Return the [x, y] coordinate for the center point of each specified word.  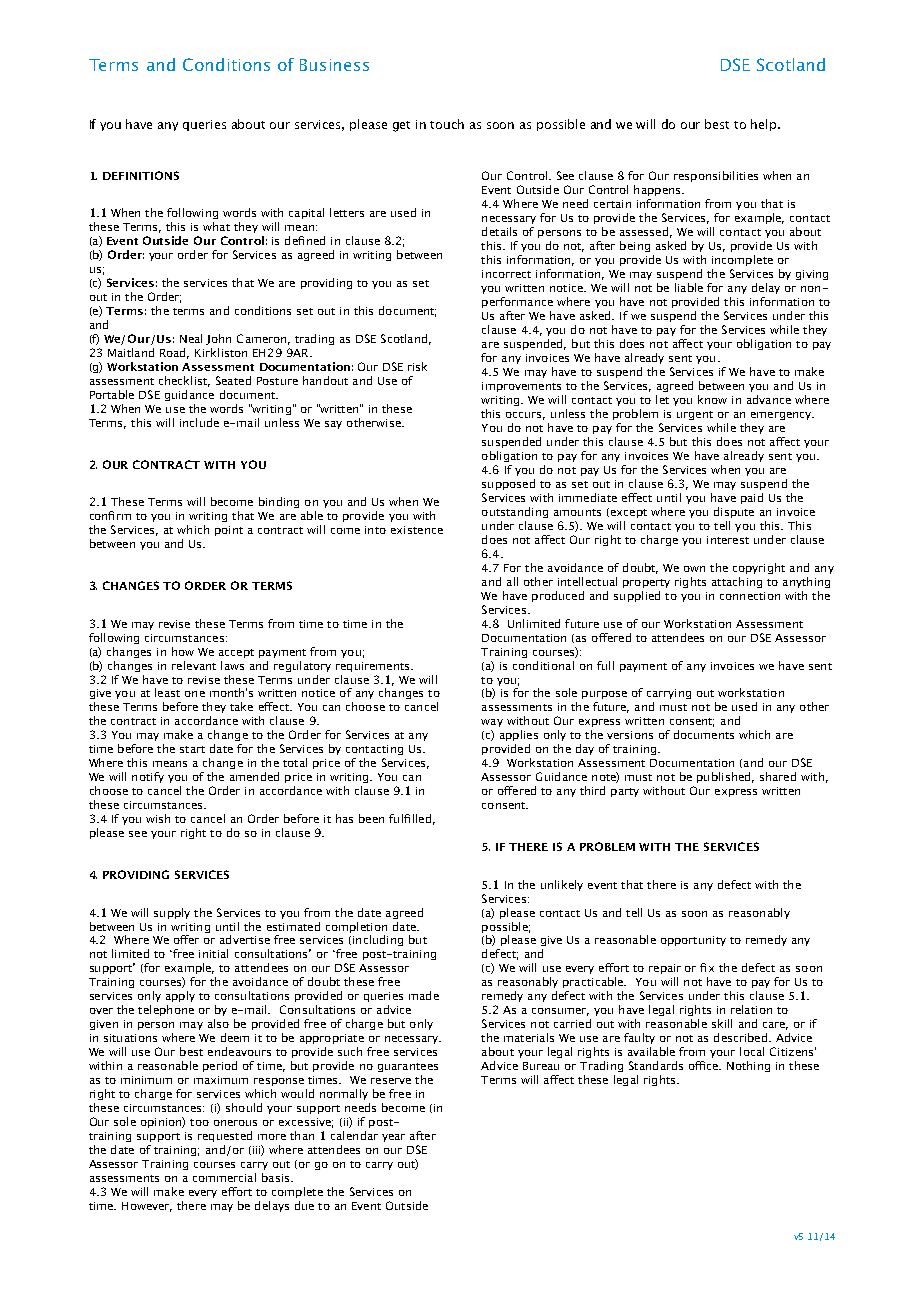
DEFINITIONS [141, 175]
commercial [224, 1177]
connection [750, 596]
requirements [374, 667]
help [765, 125]
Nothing [748, 1066]
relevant [194, 665]
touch [447, 124]
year [393, 1138]
